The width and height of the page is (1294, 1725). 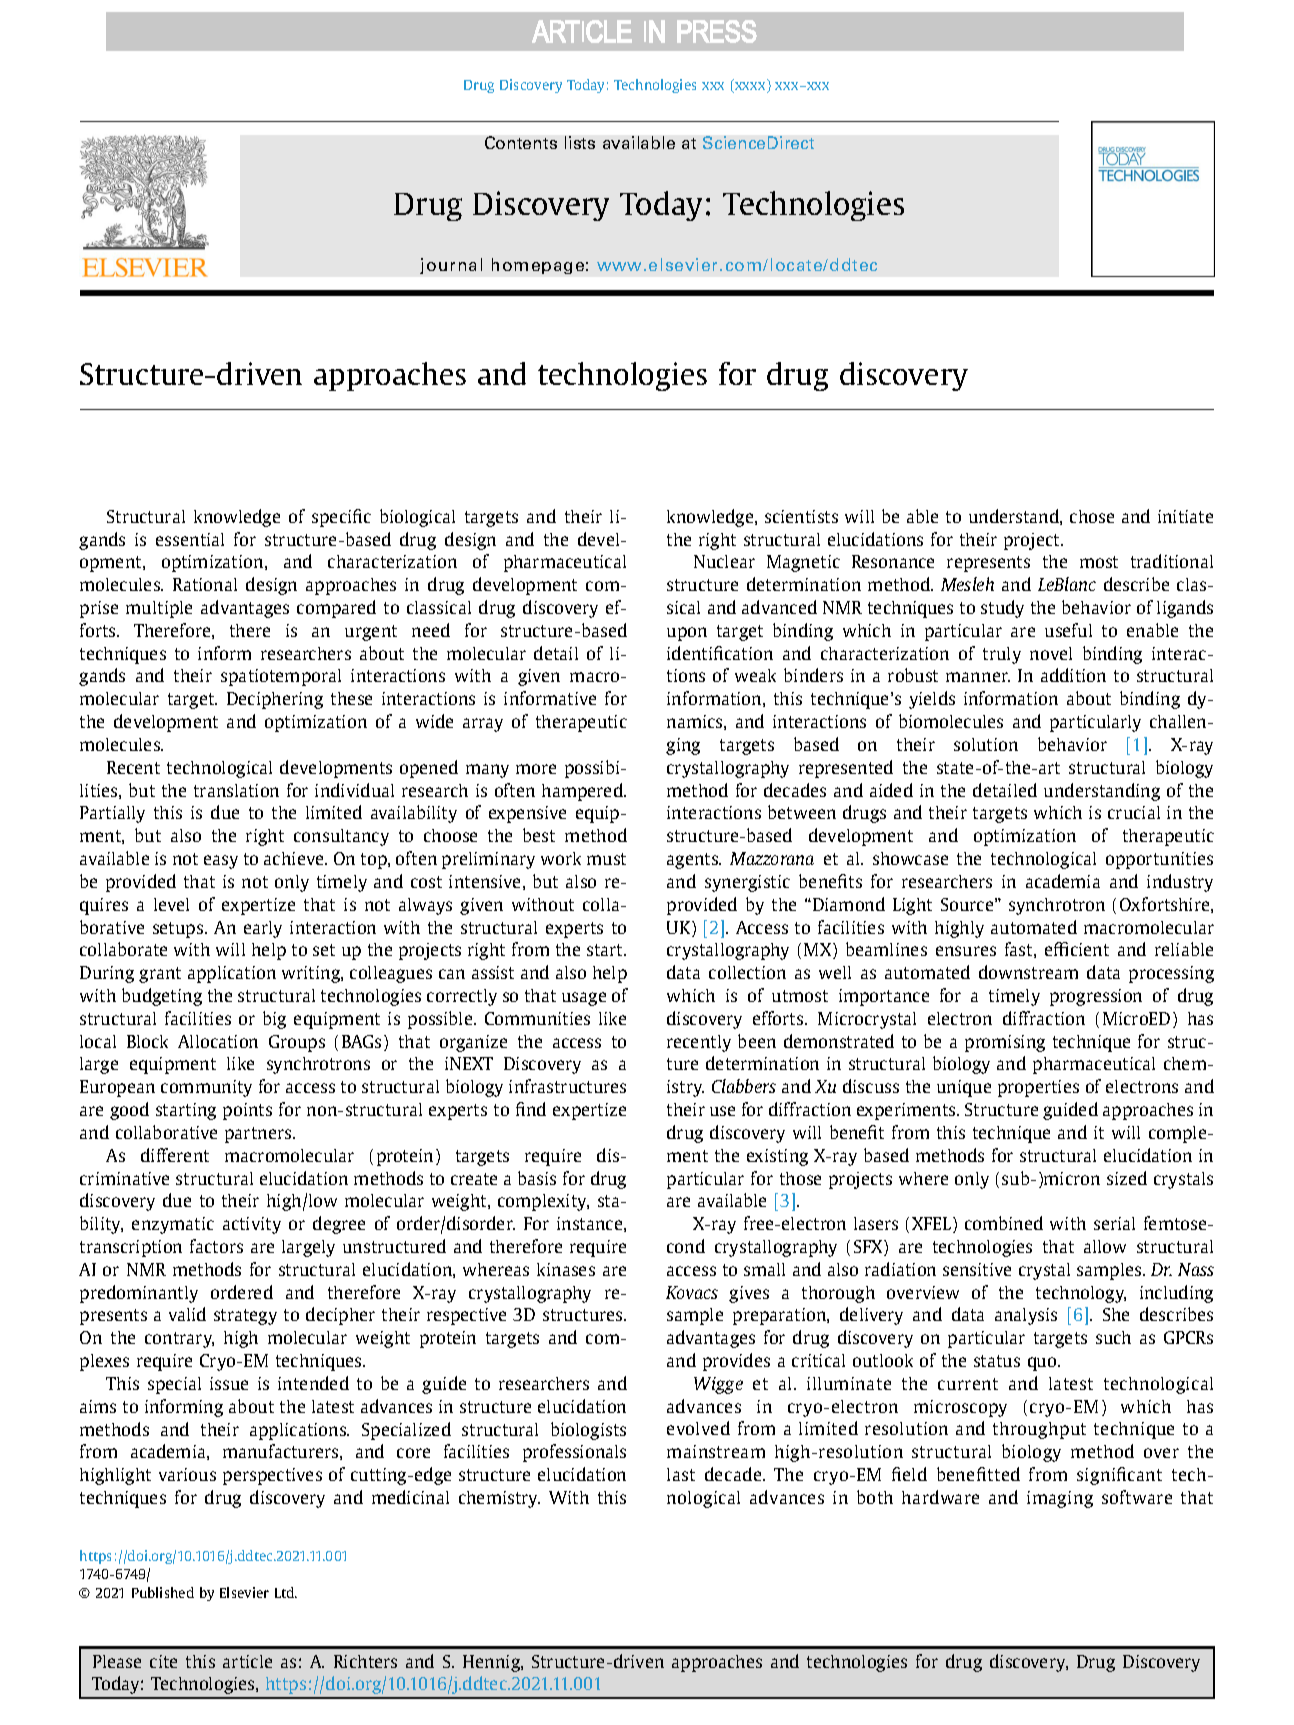 What do you see at coordinates (451, 266) in the page?
I see `journal` at bounding box center [451, 266].
